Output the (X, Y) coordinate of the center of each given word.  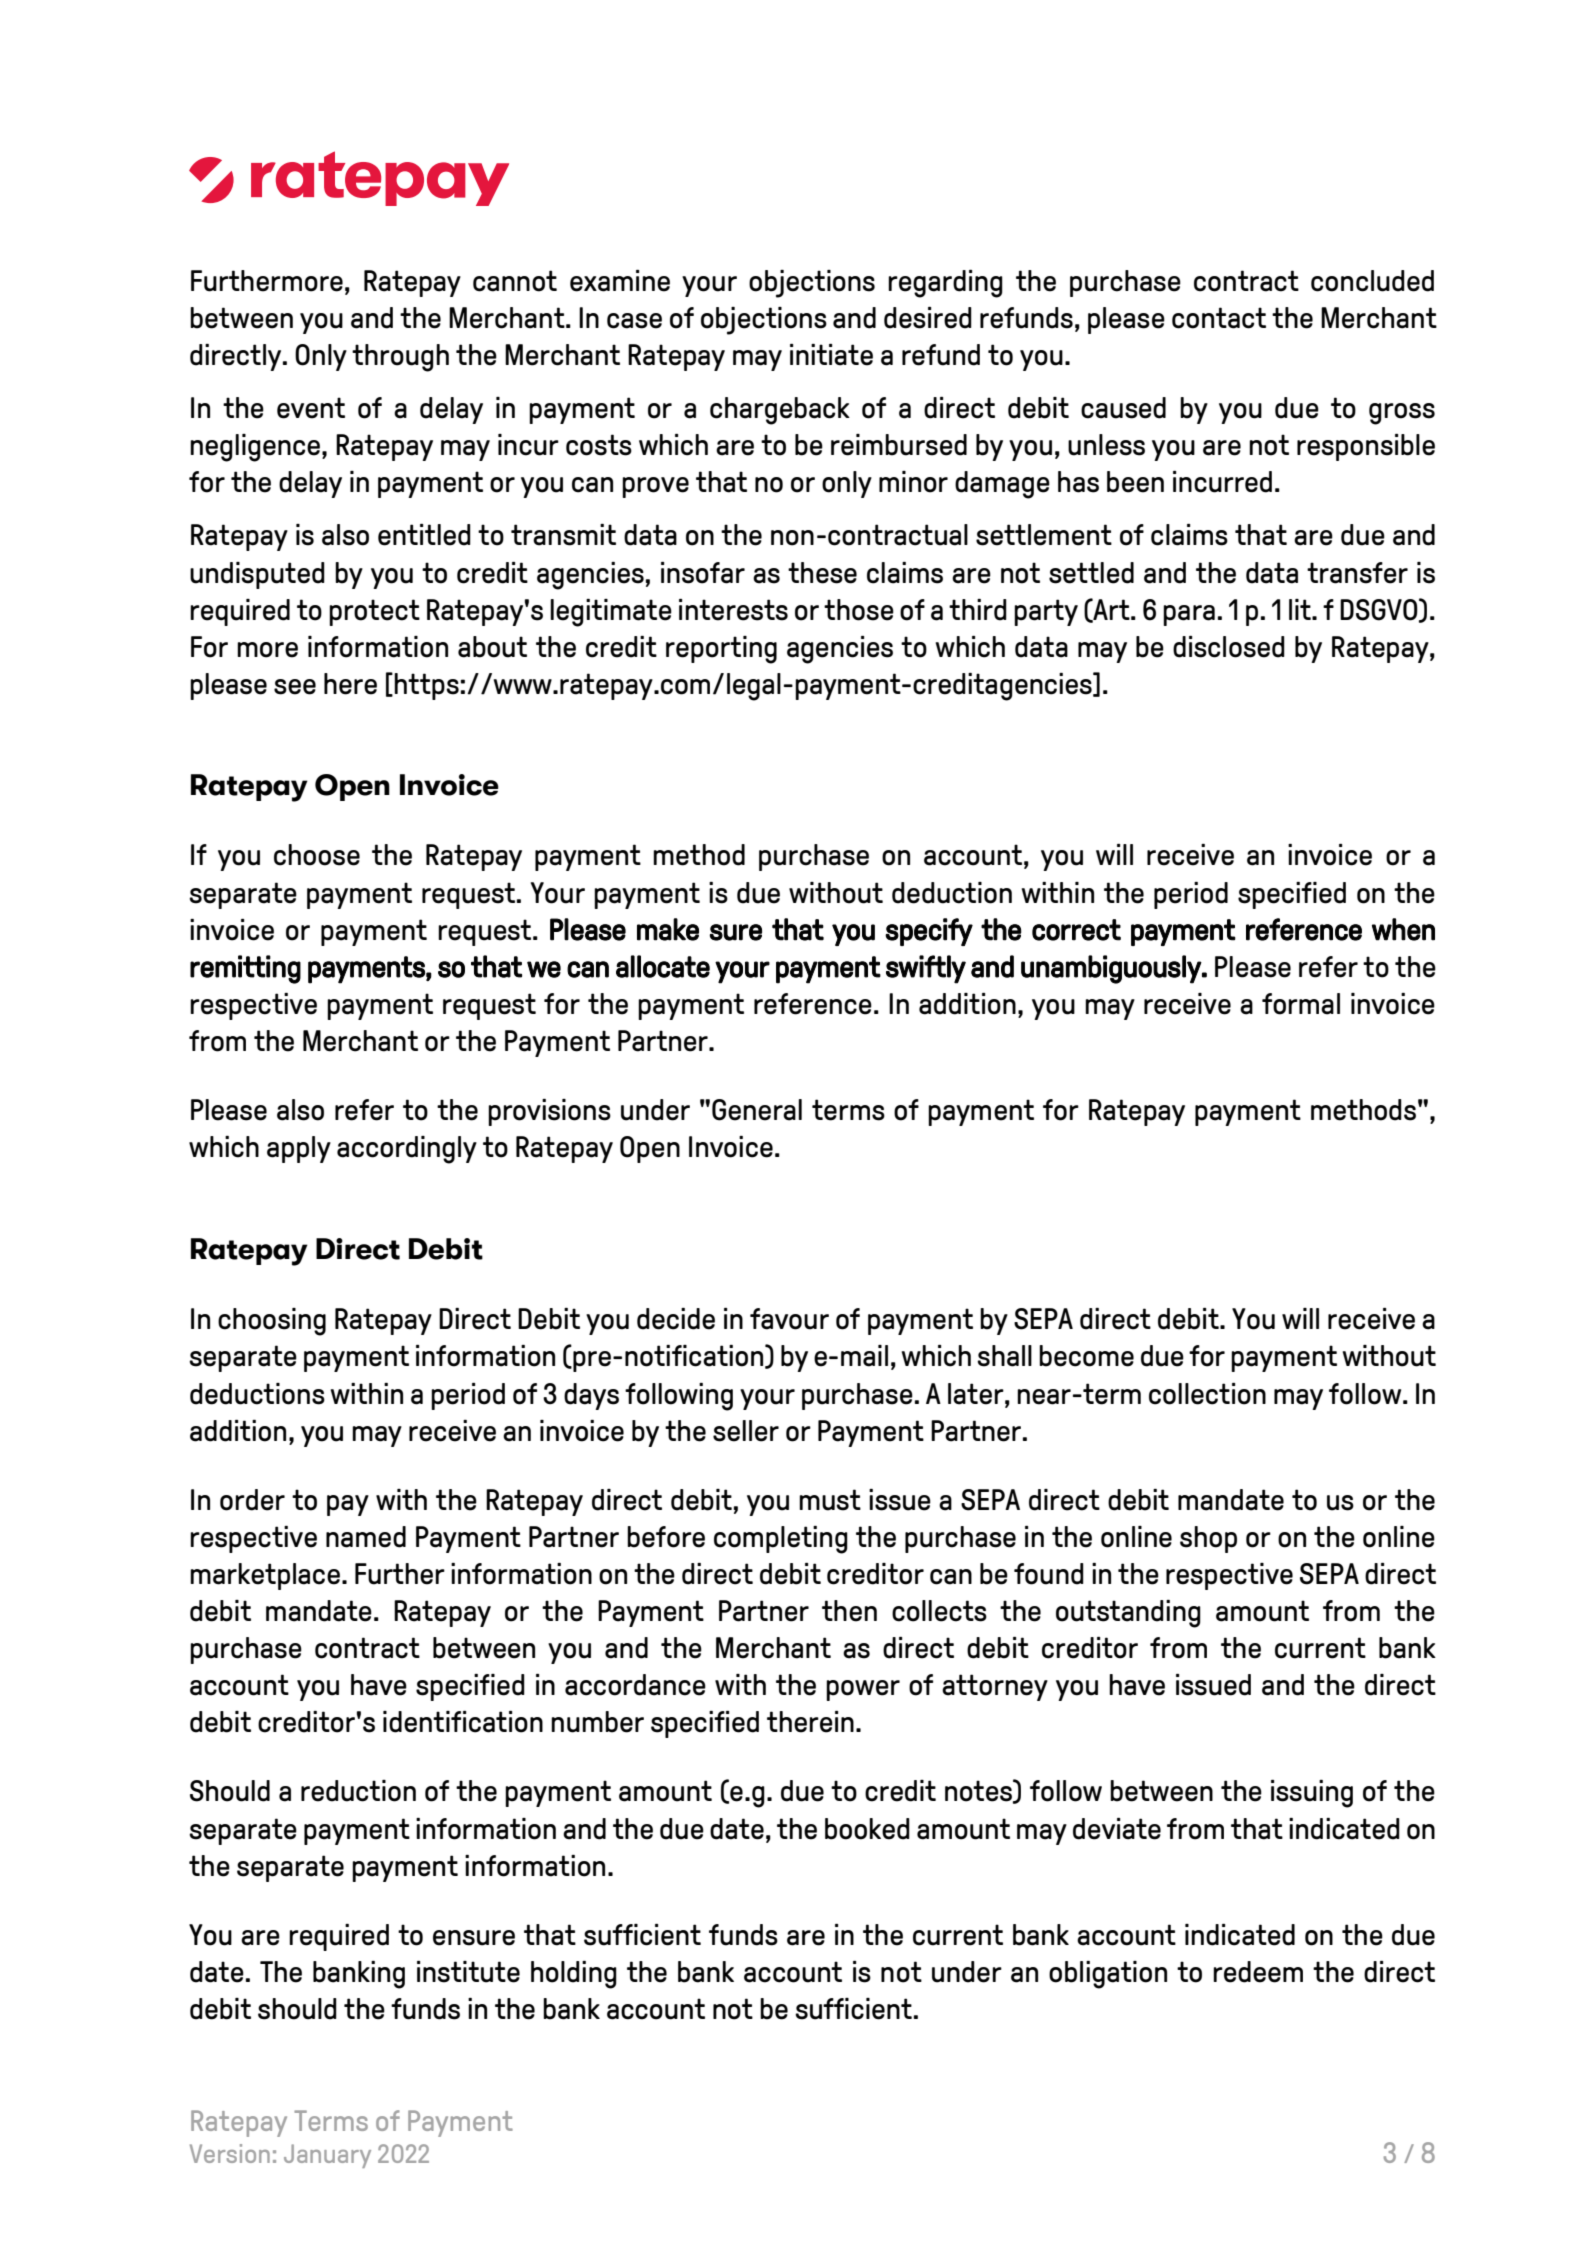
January (327, 2156)
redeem (1258, 1972)
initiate (831, 355)
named (366, 1537)
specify (929, 932)
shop (1208, 1539)
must (830, 1500)
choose (317, 855)
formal (1301, 1004)
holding (574, 1975)
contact (1219, 318)
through (400, 358)
